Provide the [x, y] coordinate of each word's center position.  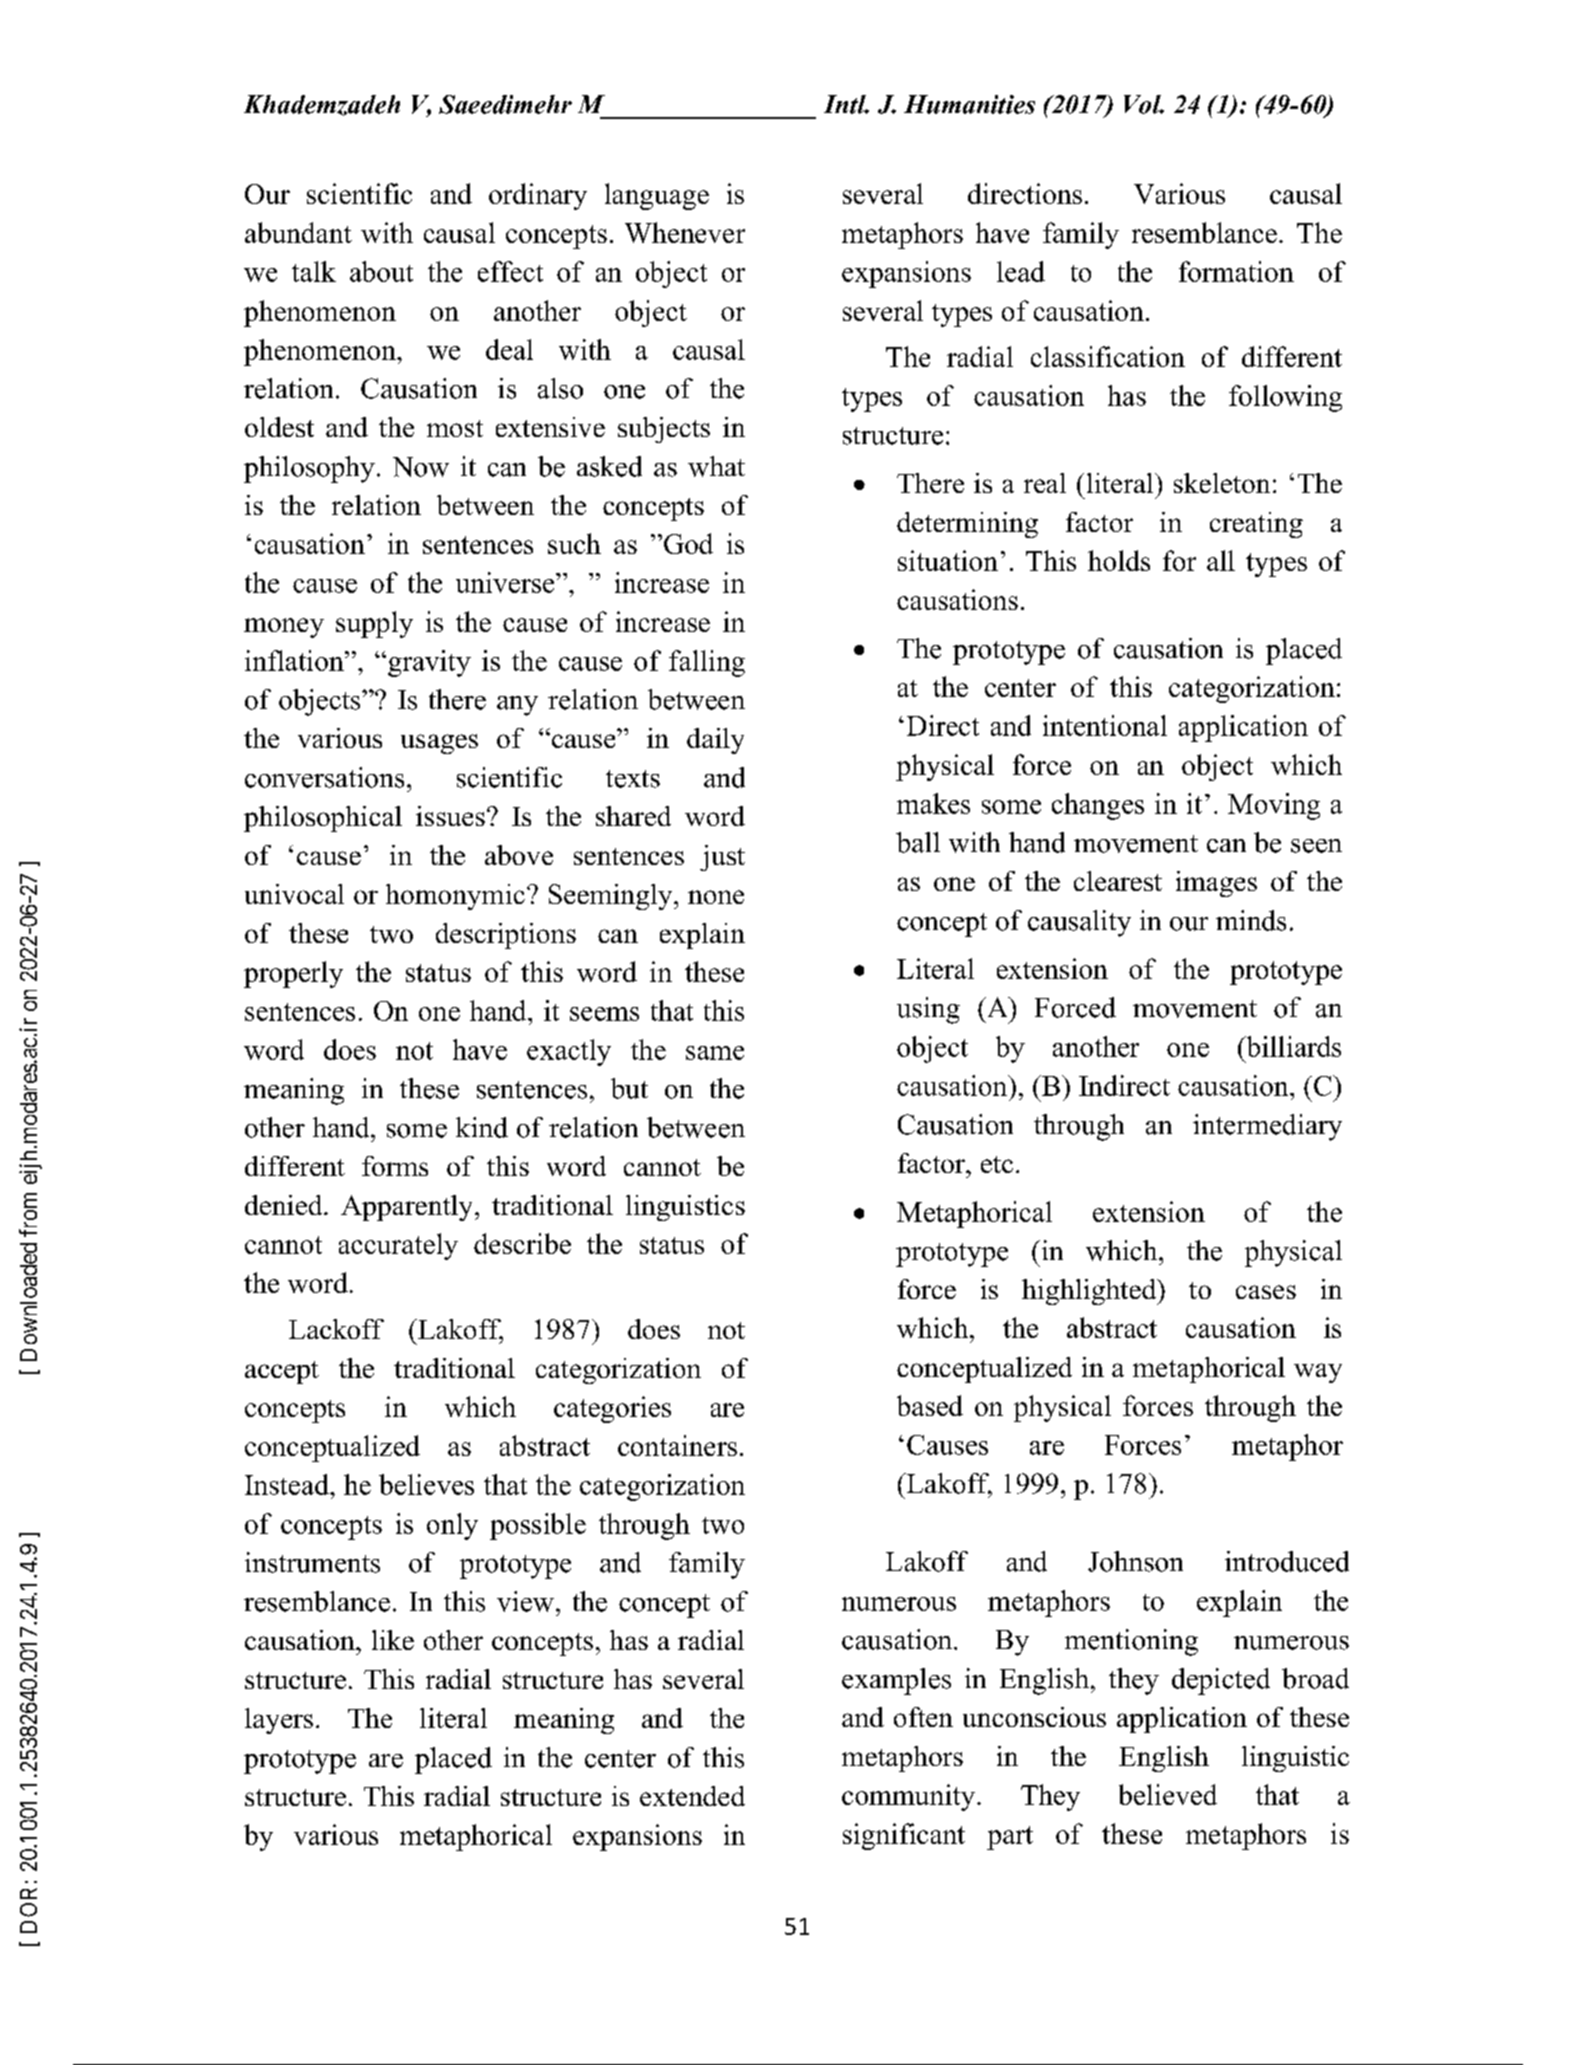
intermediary [1267, 1127]
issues [450, 816]
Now [421, 467]
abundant [298, 232]
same [715, 1053]
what [716, 466]
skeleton [1222, 483]
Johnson [1135, 1561]
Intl [846, 104]
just [722, 858]
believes [426, 1484]
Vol [1143, 104]
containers [677, 1445]
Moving [1274, 806]
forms [395, 1166]
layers [279, 1721]
